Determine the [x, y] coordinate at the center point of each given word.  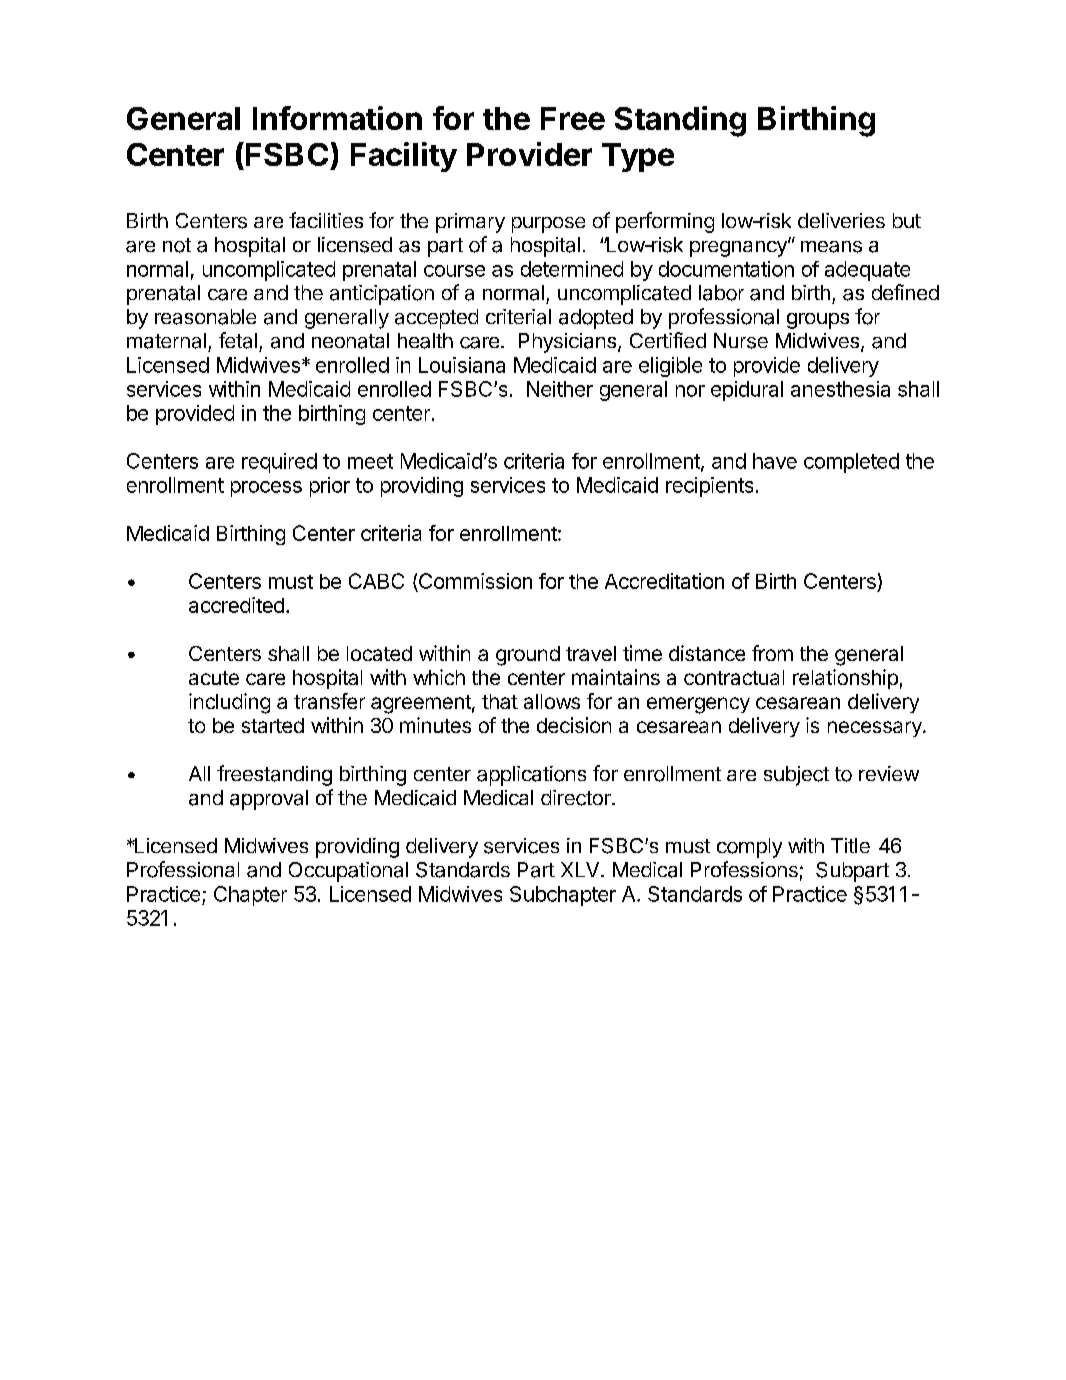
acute [214, 678]
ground [528, 656]
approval [269, 800]
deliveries [841, 220]
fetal [238, 340]
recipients [709, 487]
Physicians [569, 343]
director [577, 798]
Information [337, 118]
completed [851, 463]
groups [818, 321]
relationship [845, 679]
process [266, 489]
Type [638, 157]
